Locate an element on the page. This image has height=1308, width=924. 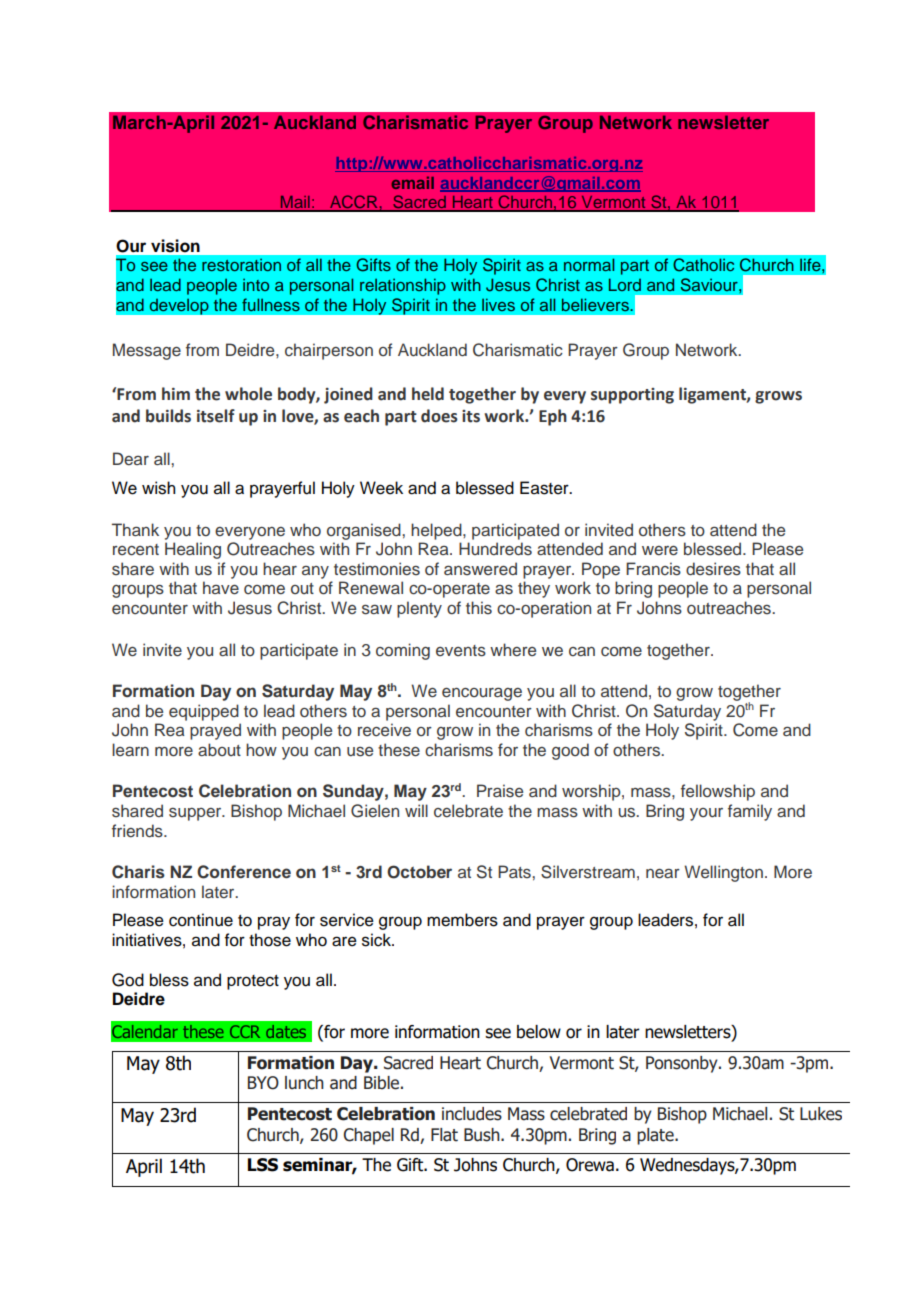
restoration is located at coordinates (241, 265).
